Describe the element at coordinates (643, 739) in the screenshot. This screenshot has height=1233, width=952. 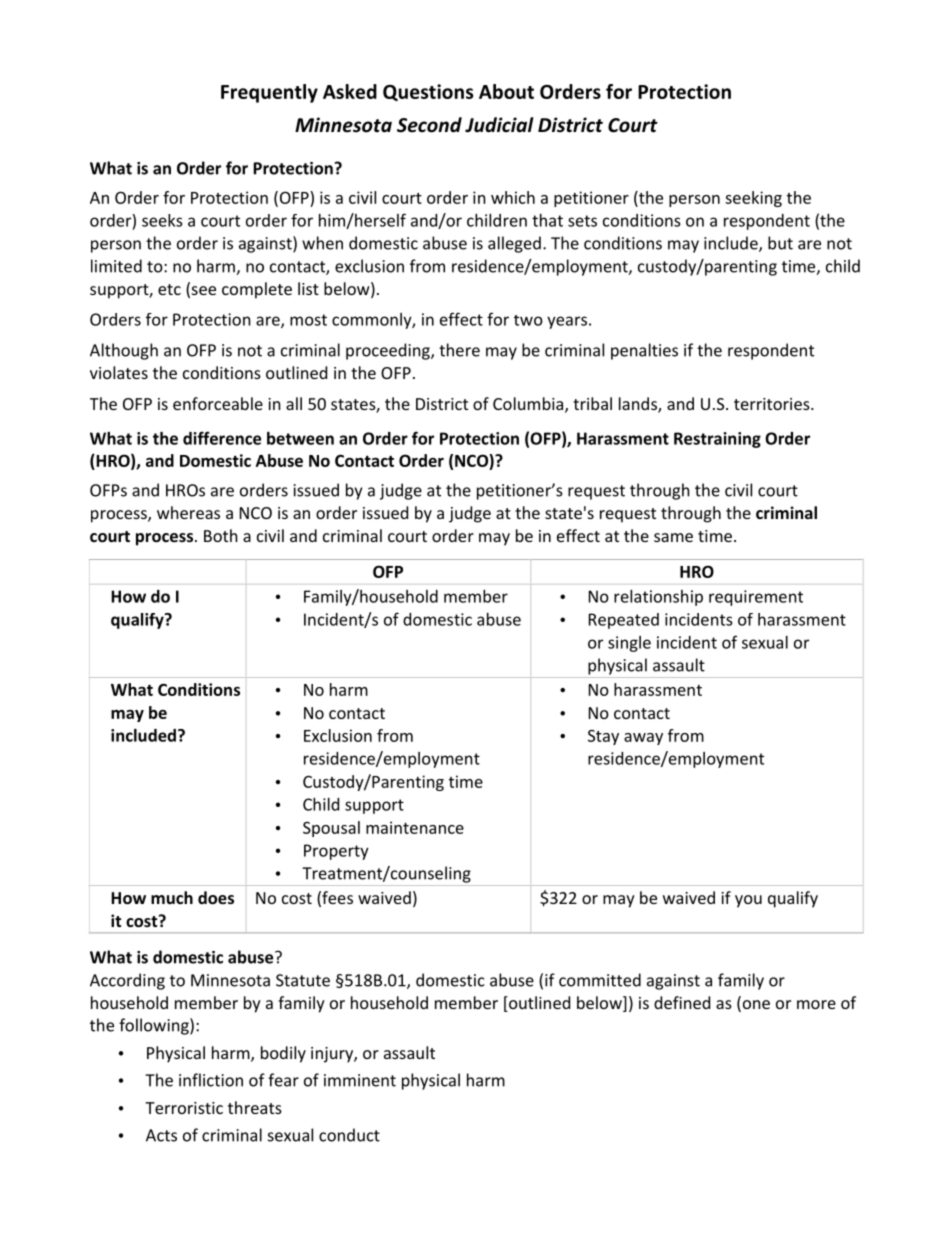
I see `away` at that location.
